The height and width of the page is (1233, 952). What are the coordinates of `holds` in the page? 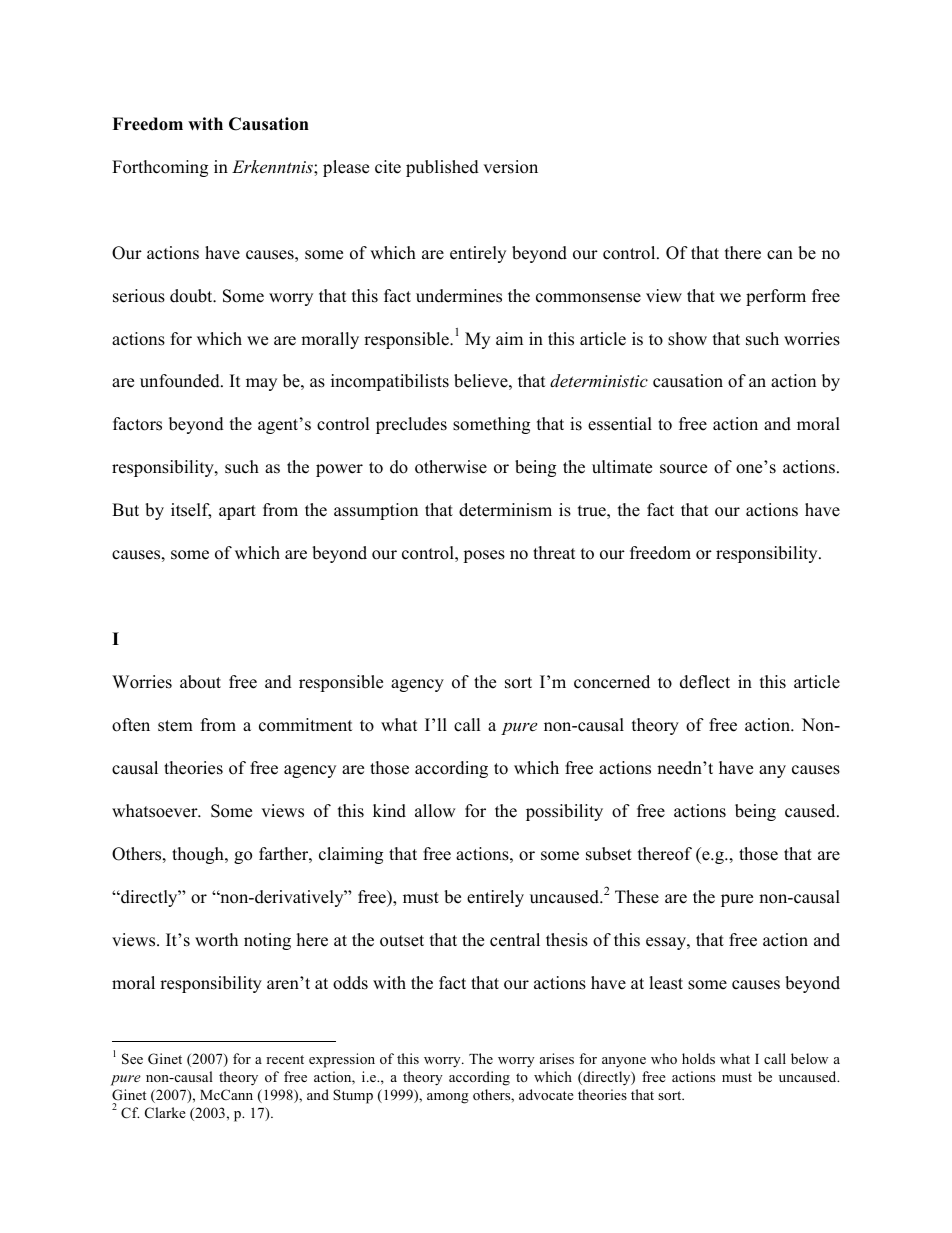 It's located at (698, 1058).
